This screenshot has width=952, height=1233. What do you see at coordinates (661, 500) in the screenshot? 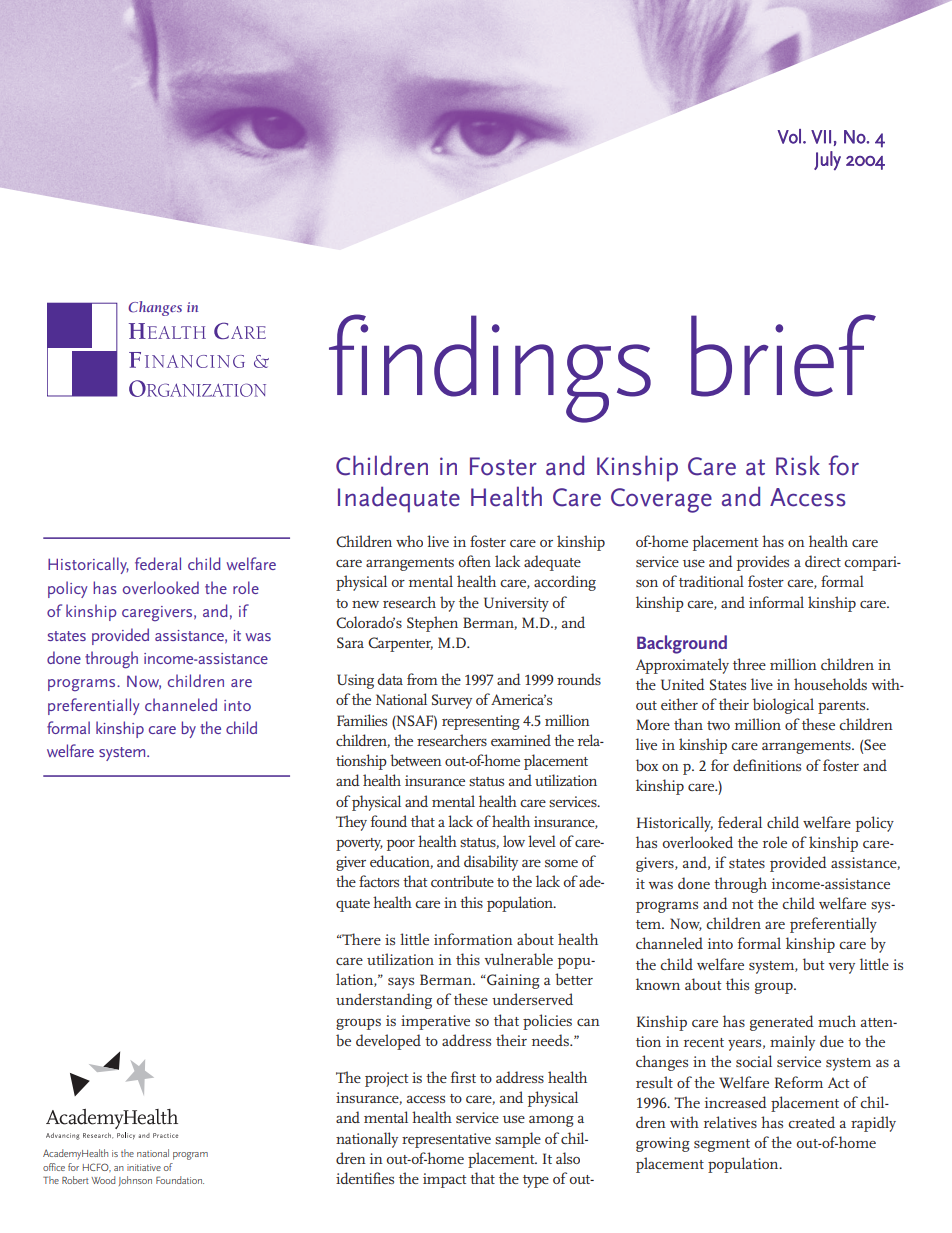
I see `Coverage` at bounding box center [661, 500].
